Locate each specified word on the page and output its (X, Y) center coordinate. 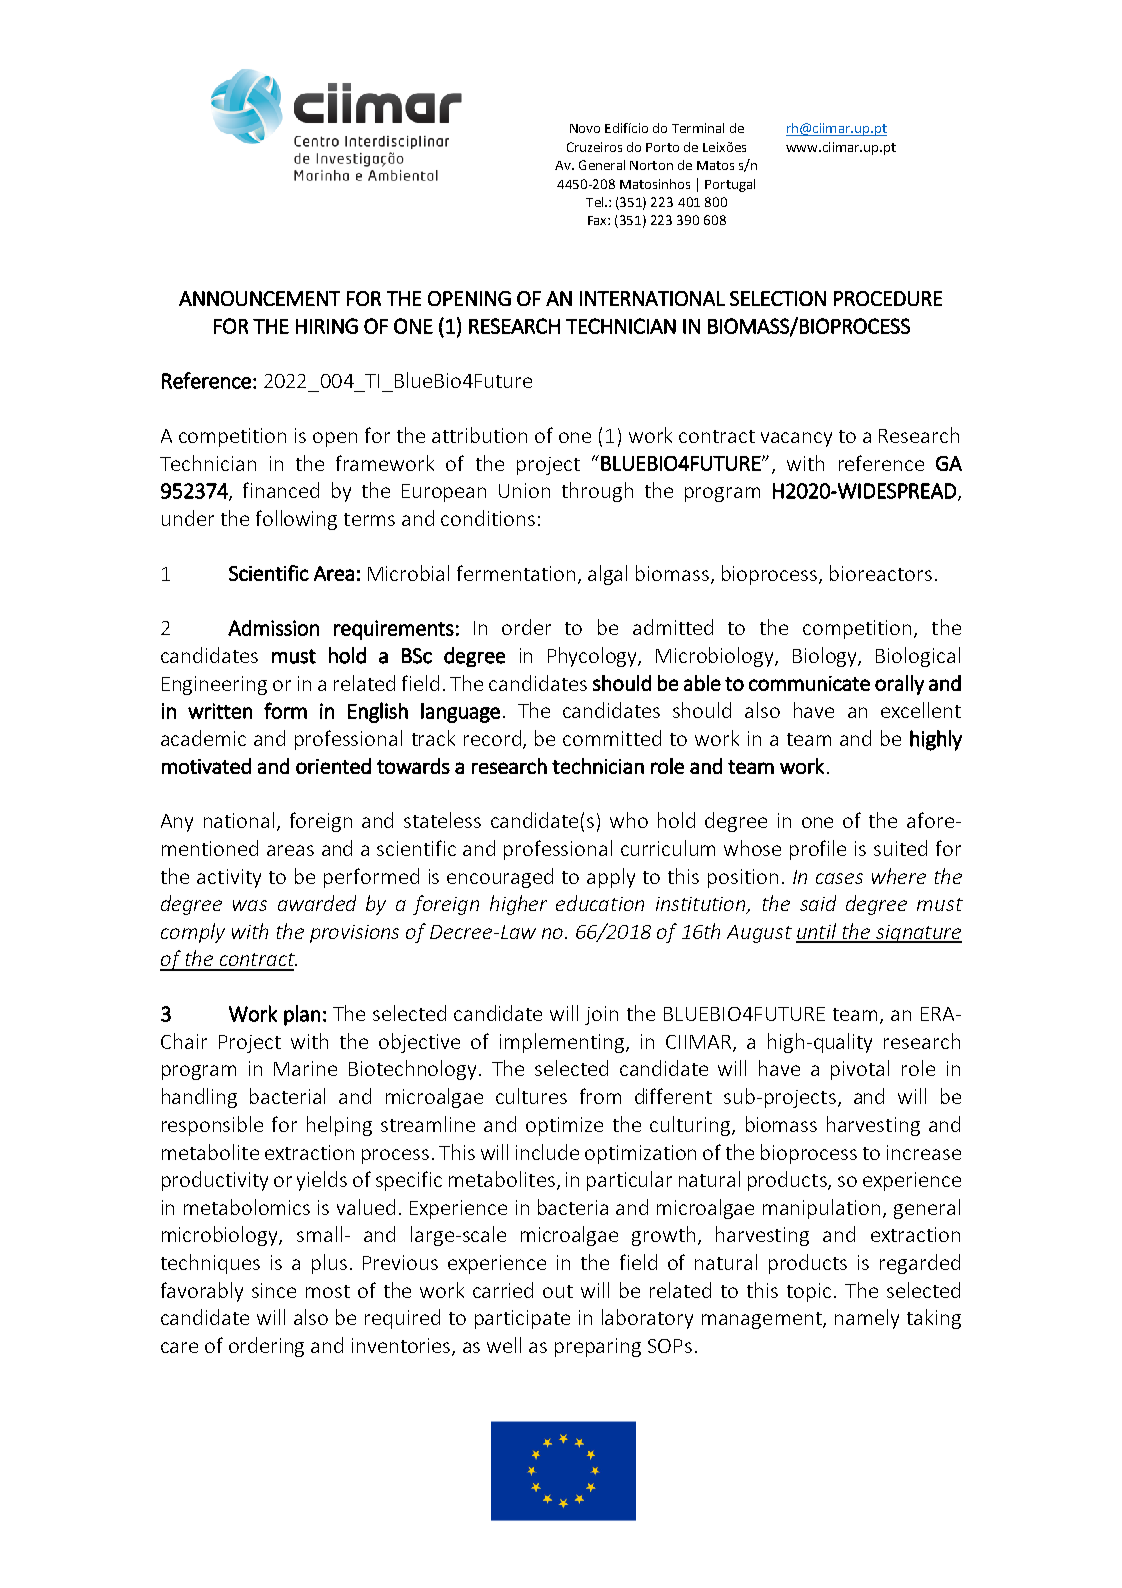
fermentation (516, 573)
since (274, 1290)
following (296, 520)
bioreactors (881, 573)
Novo (585, 128)
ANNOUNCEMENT (259, 298)
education (600, 903)
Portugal (730, 185)
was (250, 905)
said (818, 903)
